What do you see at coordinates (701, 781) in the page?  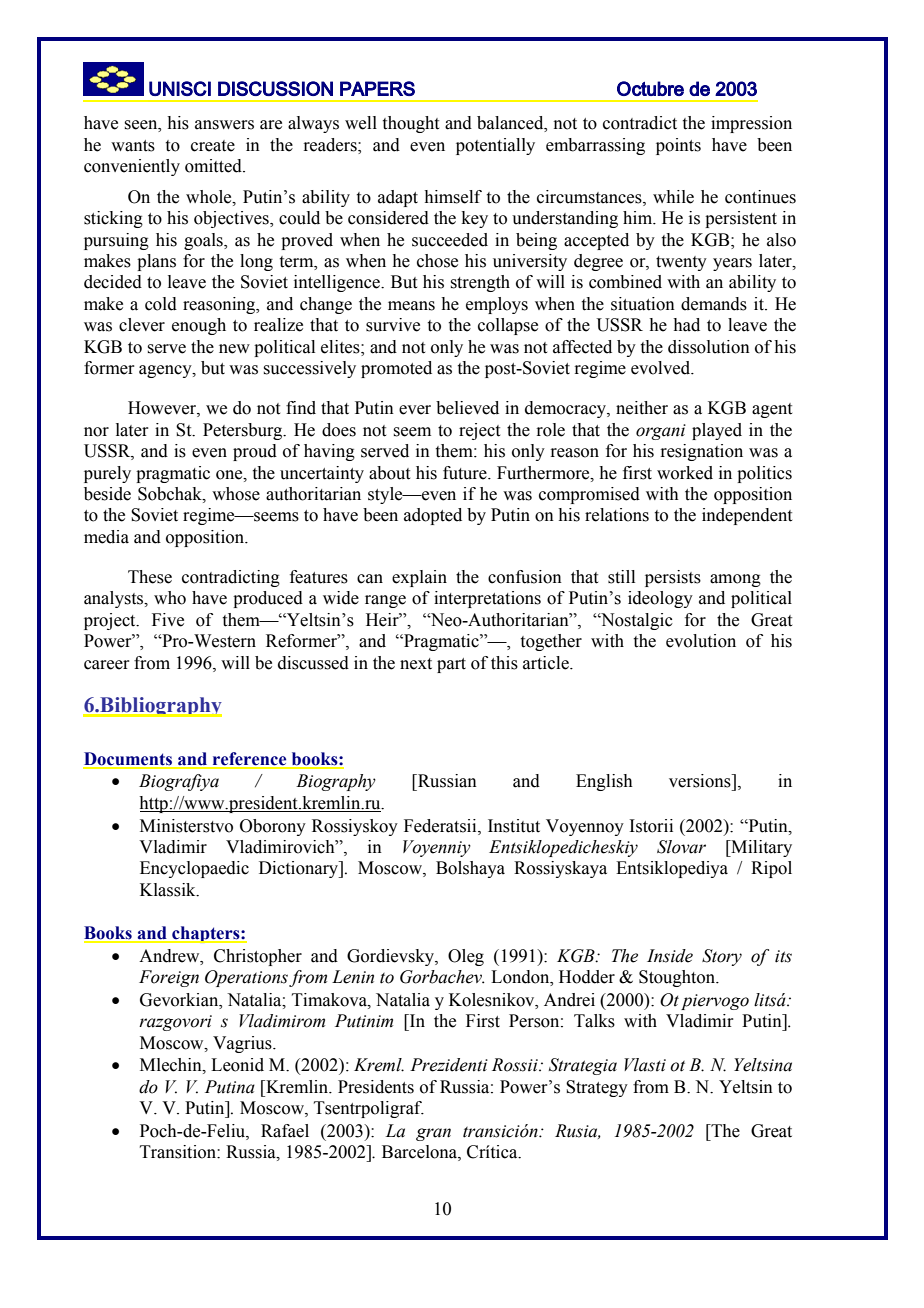 I see `versions` at bounding box center [701, 781].
